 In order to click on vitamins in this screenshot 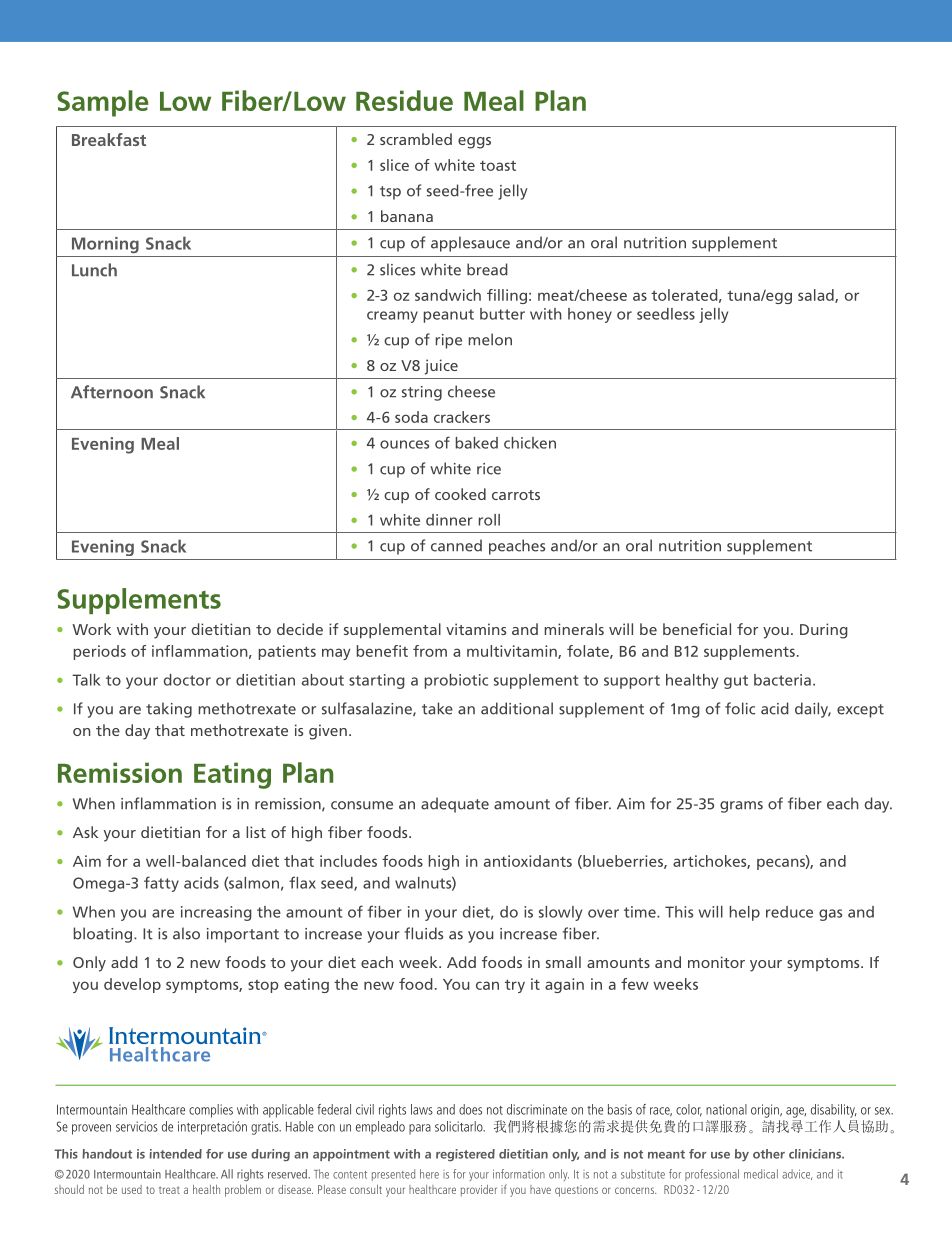, I will do `click(476, 629)`.
